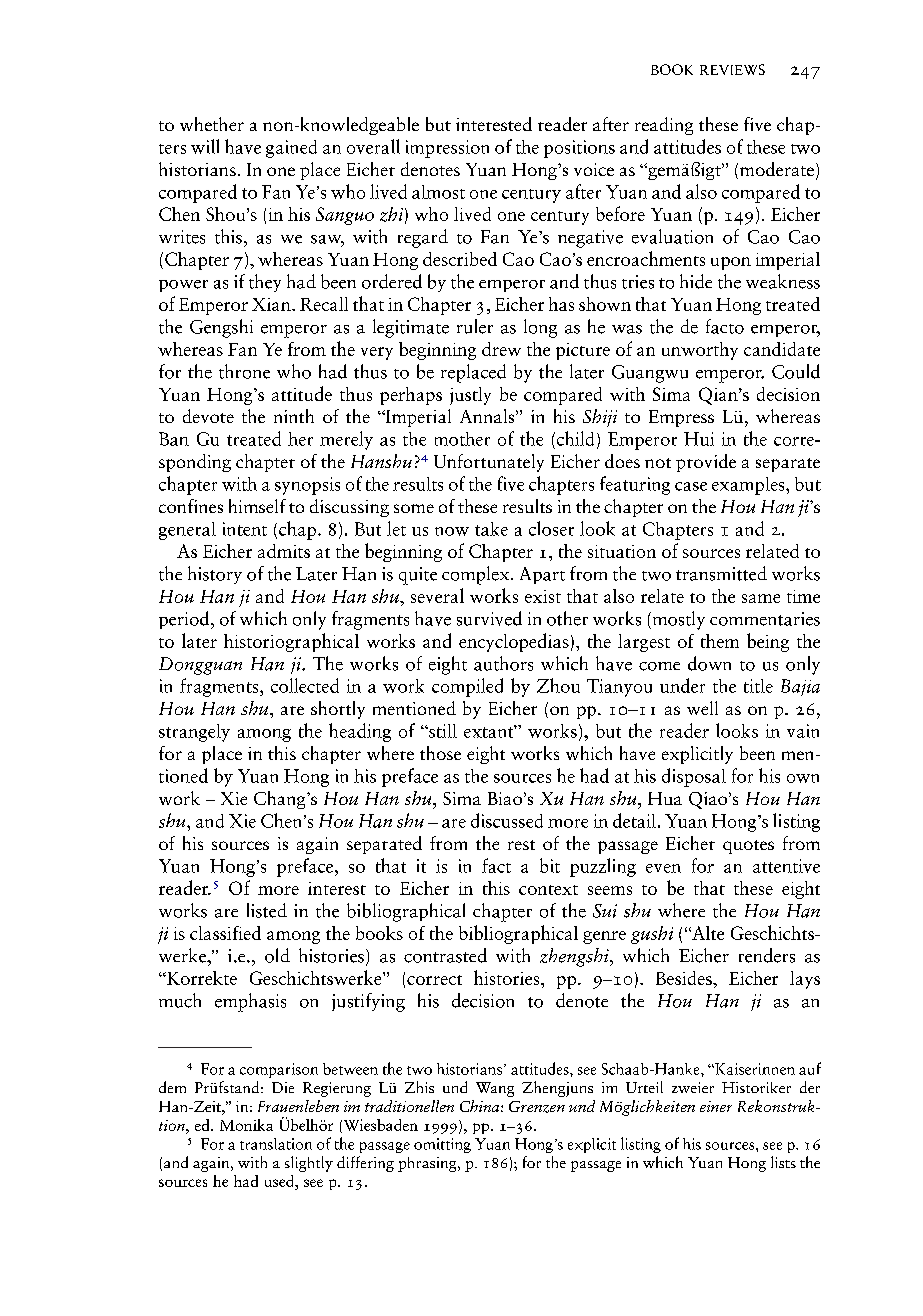 The image size is (923, 1316). Describe the element at coordinates (732, 69) in the screenshot. I see `REVIEWS` at that location.
